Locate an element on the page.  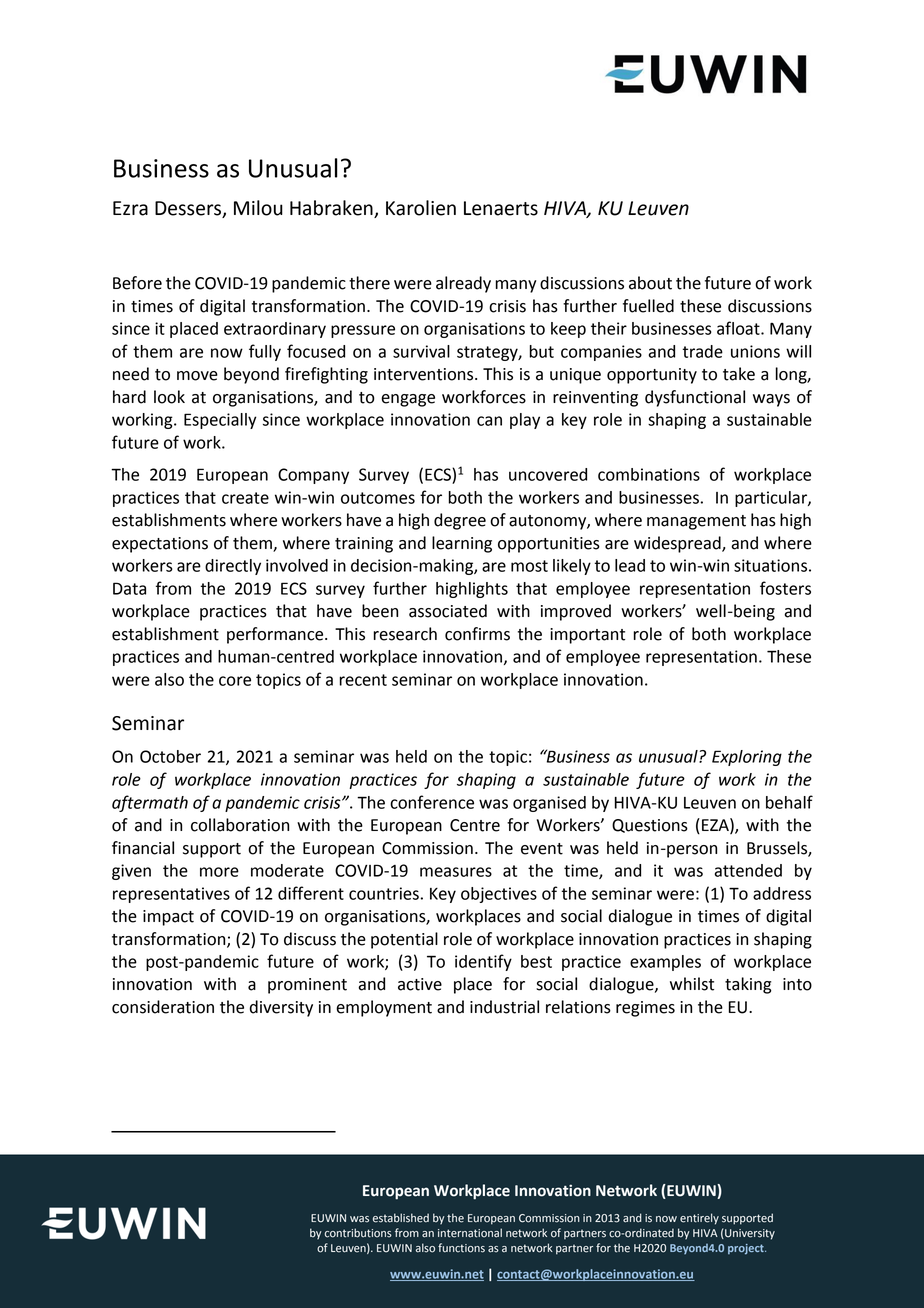
whilst is located at coordinates (692, 984).
